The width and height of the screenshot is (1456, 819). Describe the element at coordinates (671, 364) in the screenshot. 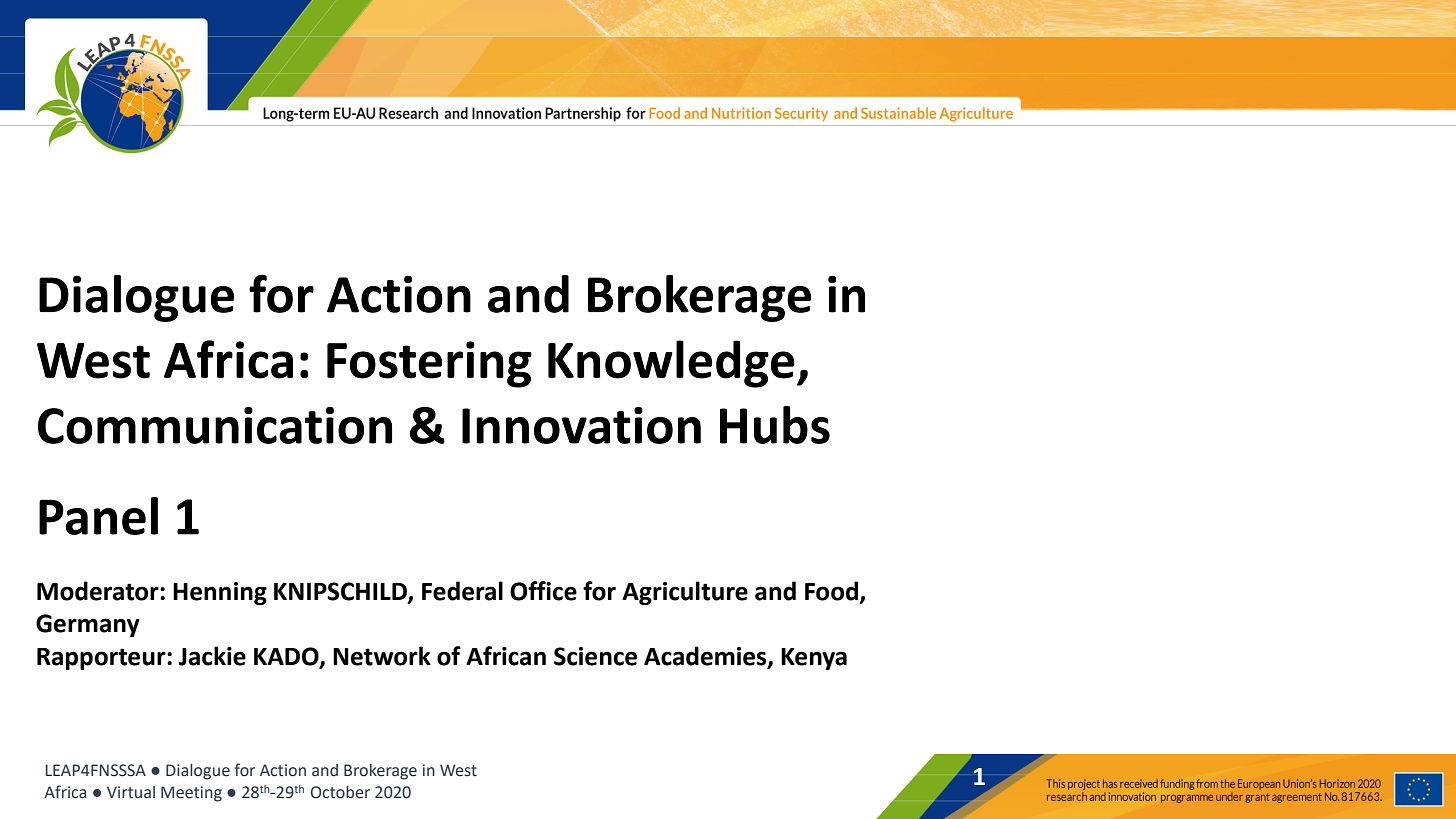

I see `Knowledge` at that location.
